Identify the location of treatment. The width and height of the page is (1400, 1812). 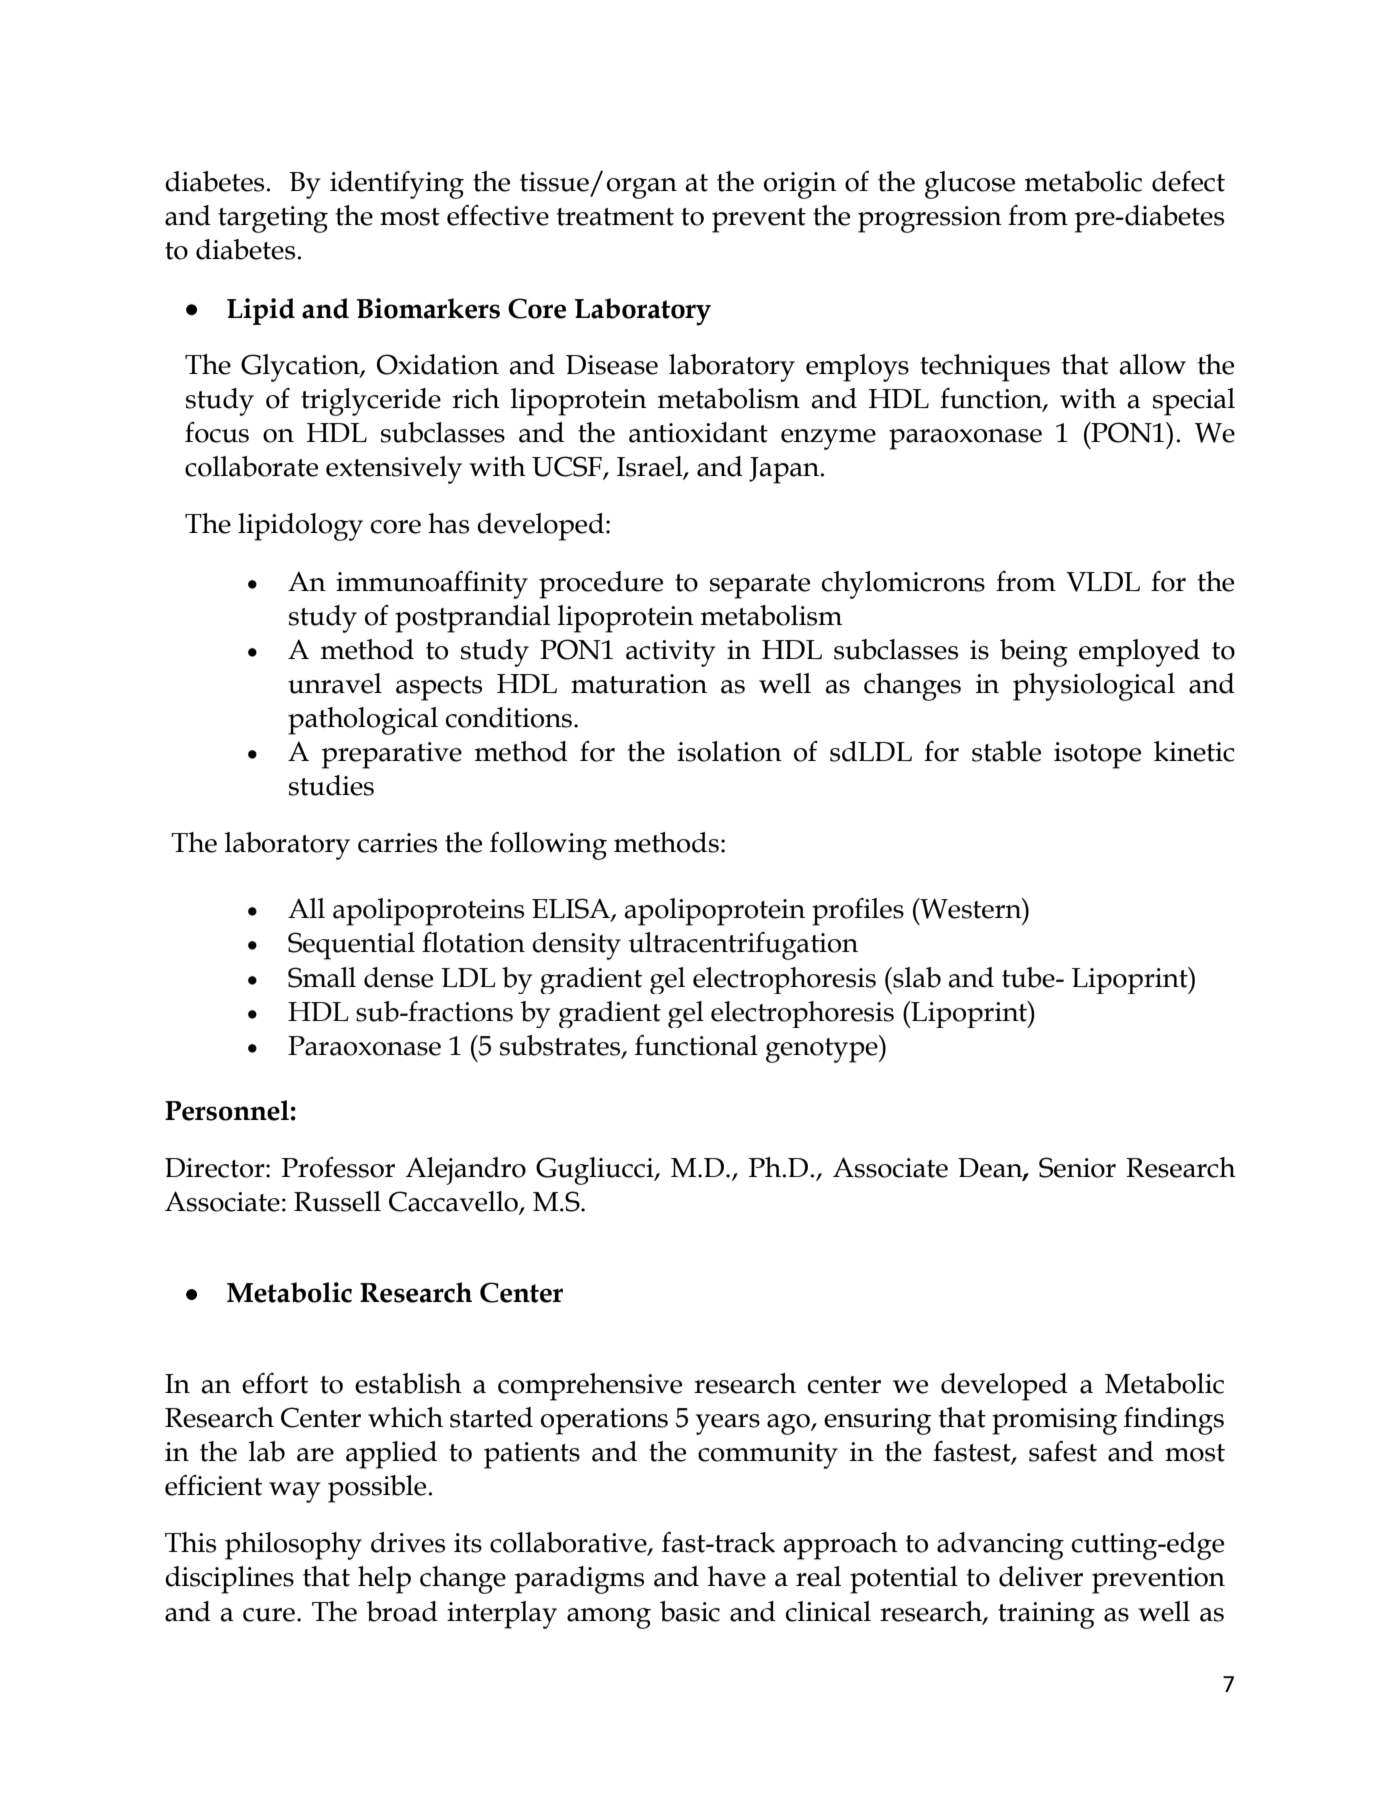
(615, 217).
